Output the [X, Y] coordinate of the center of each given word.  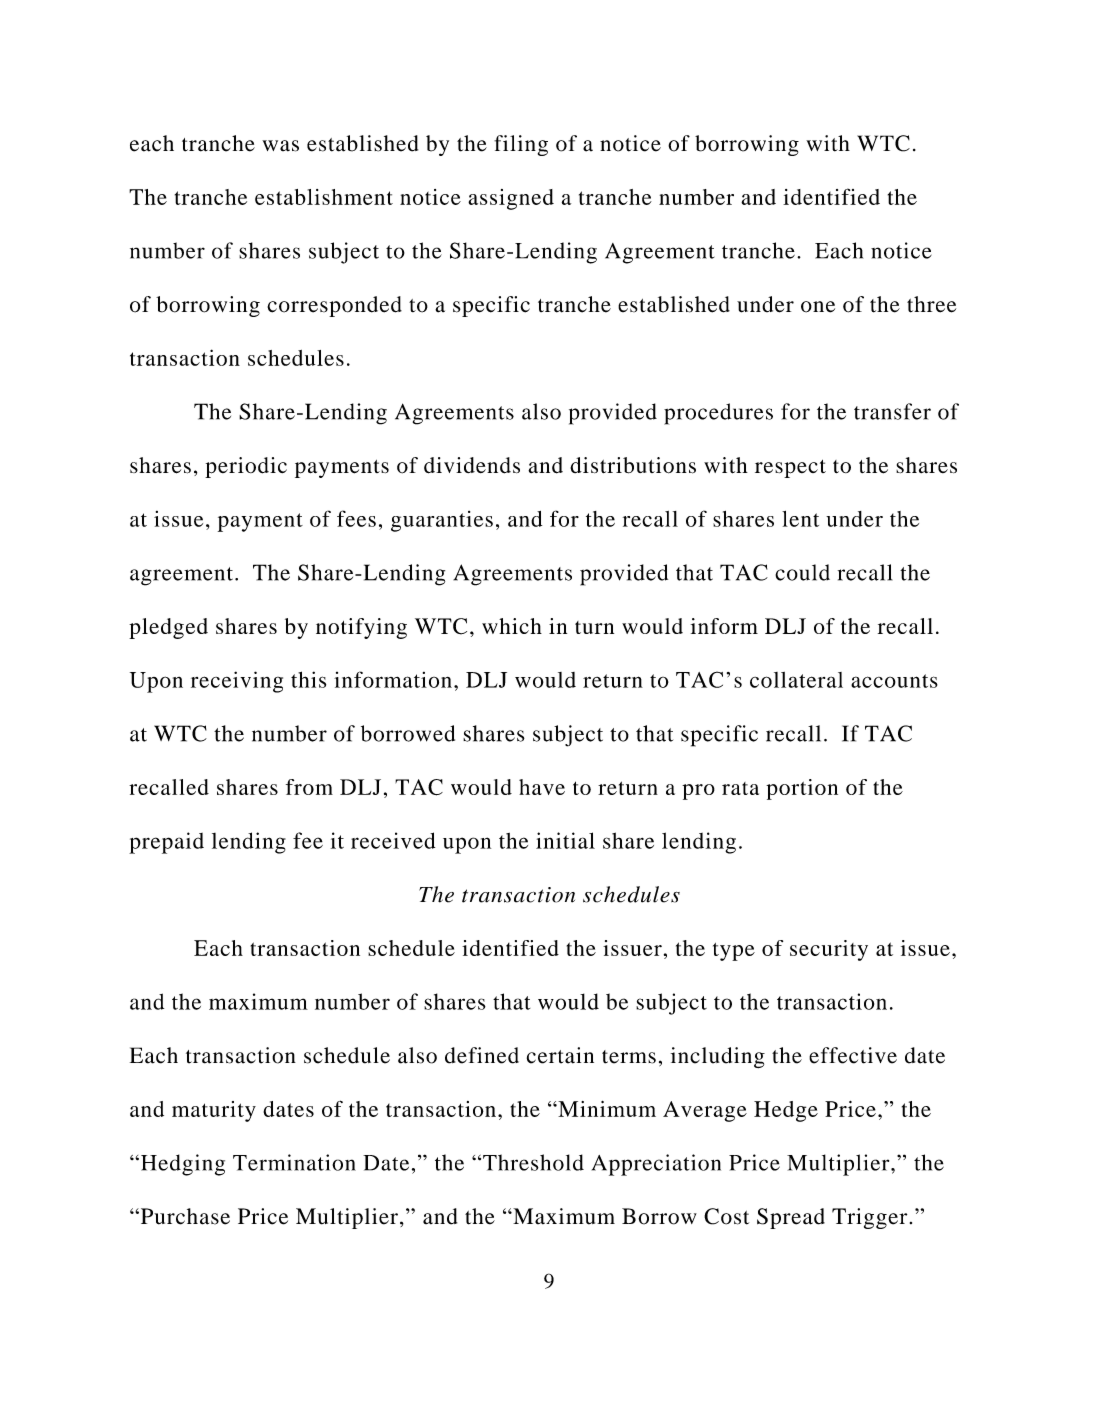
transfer [892, 411]
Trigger [869, 1218]
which [512, 626]
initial [565, 840]
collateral [796, 680]
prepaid [166, 843]
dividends [472, 465]
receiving [237, 682]
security [829, 950]
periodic [246, 467]
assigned [511, 199]
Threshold [533, 1162]
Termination [294, 1162]
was [280, 146]
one [818, 307]
